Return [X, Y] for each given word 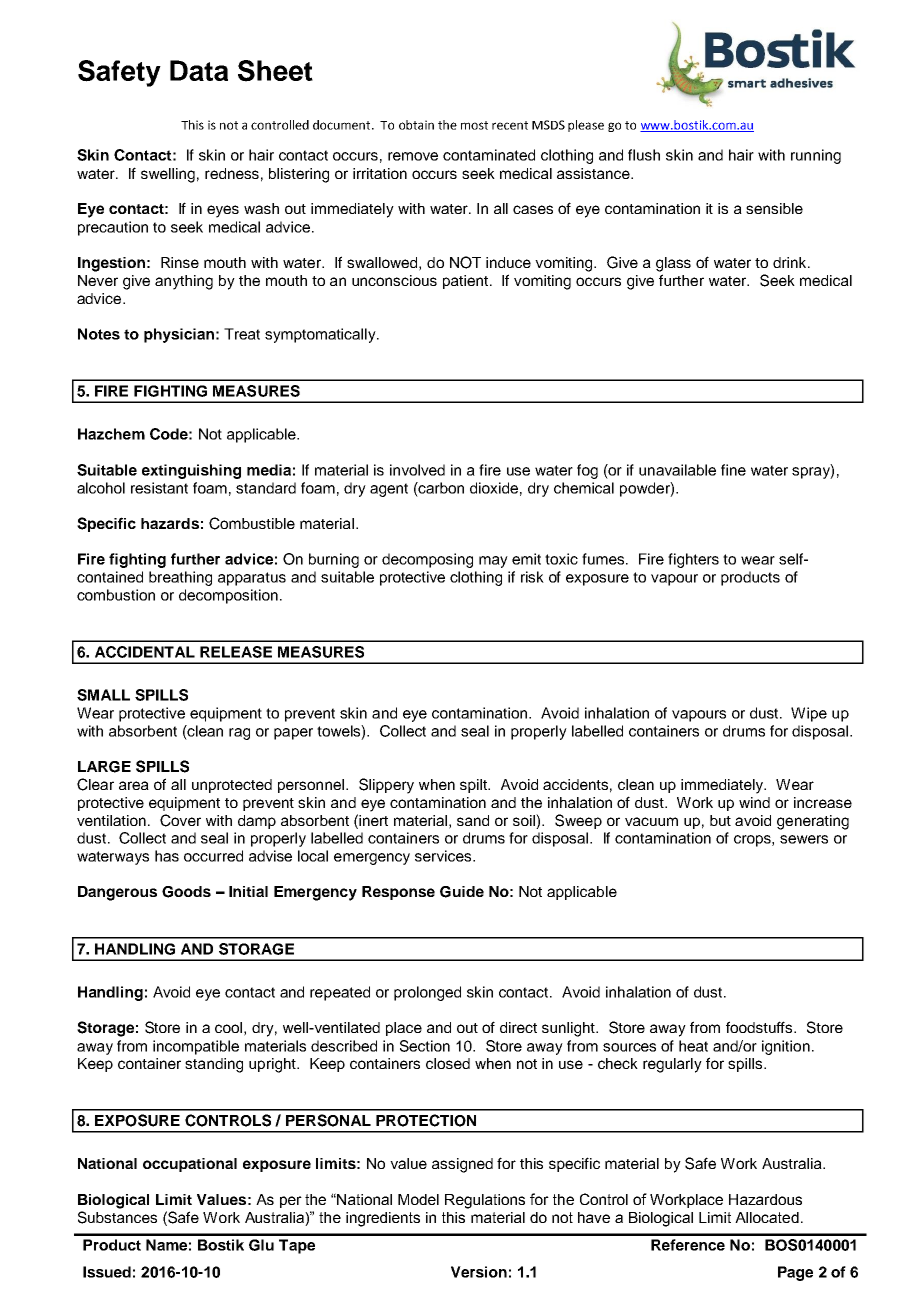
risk [532, 577]
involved [417, 470]
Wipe [809, 714]
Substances [117, 1217]
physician [179, 335]
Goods [186, 892]
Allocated [767, 1217]
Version [479, 1272]
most [474, 125]
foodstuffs [760, 1027]
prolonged [427, 993]
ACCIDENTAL [145, 652]
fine [733, 470]
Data [199, 70]
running [816, 156]
